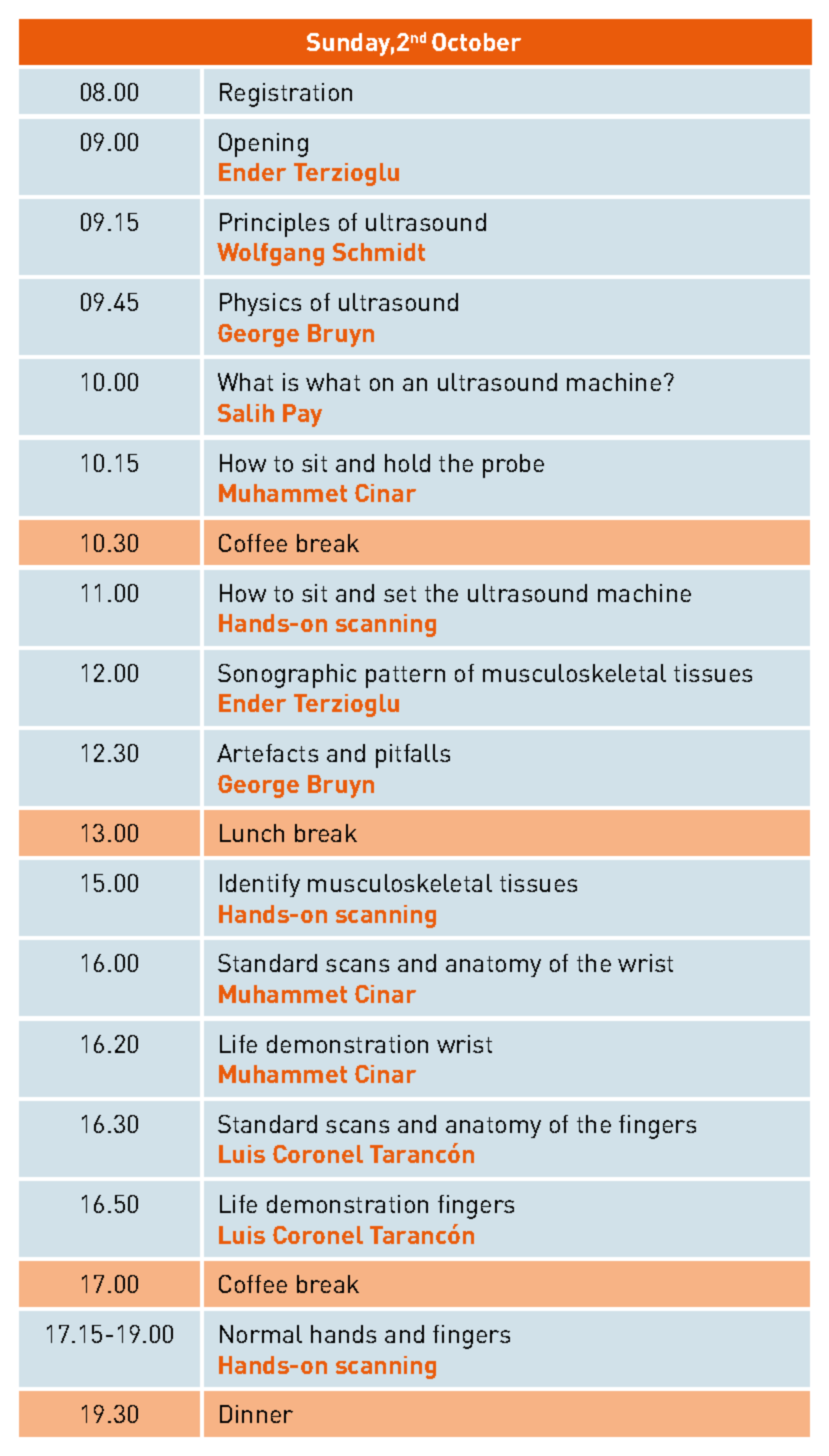 The image size is (829, 1456). What do you see at coordinates (400, 594) in the screenshot?
I see `set` at bounding box center [400, 594].
